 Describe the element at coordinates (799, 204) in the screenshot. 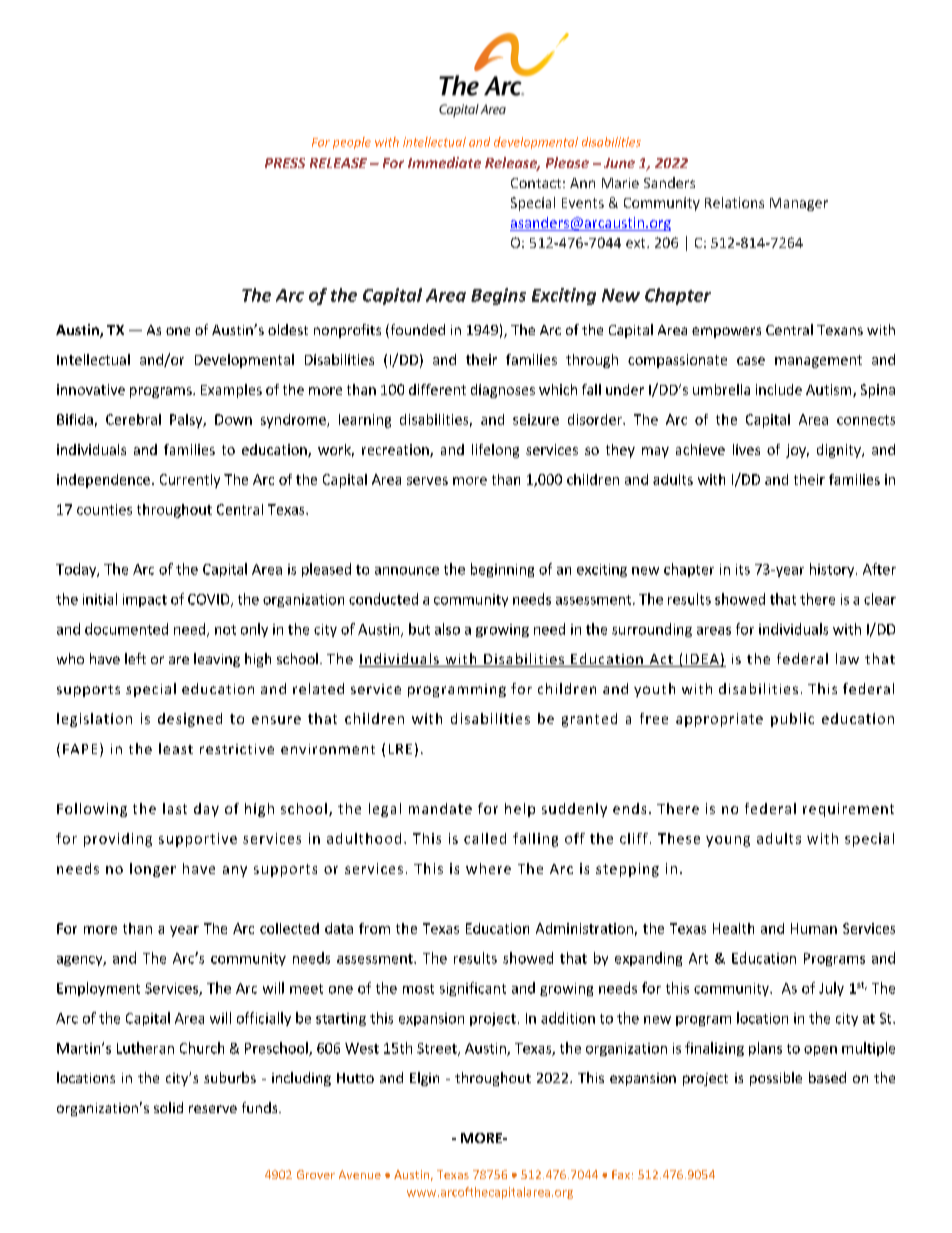

I see `Manager` at that location.
